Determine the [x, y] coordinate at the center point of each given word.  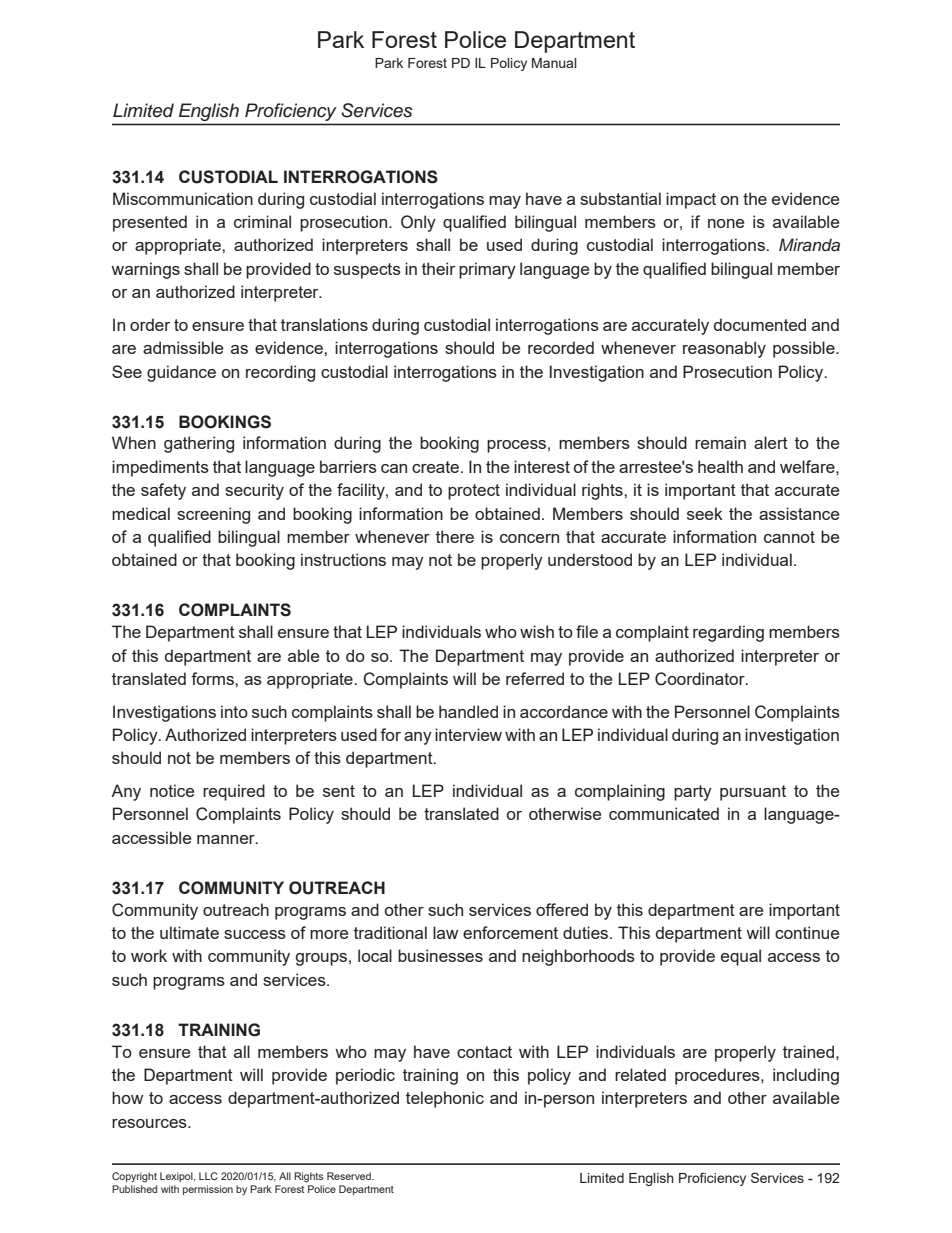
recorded [561, 347]
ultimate [189, 932]
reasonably [724, 349]
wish [537, 631]
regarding [728, 633]
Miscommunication [183, 198]
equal [741, 957]
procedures [718, 1076]
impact [691, 200]
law [445, 932]
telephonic [445, 1099]
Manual [554, 63]
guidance [181, 373]
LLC [208, 1176]
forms [213, 678]
